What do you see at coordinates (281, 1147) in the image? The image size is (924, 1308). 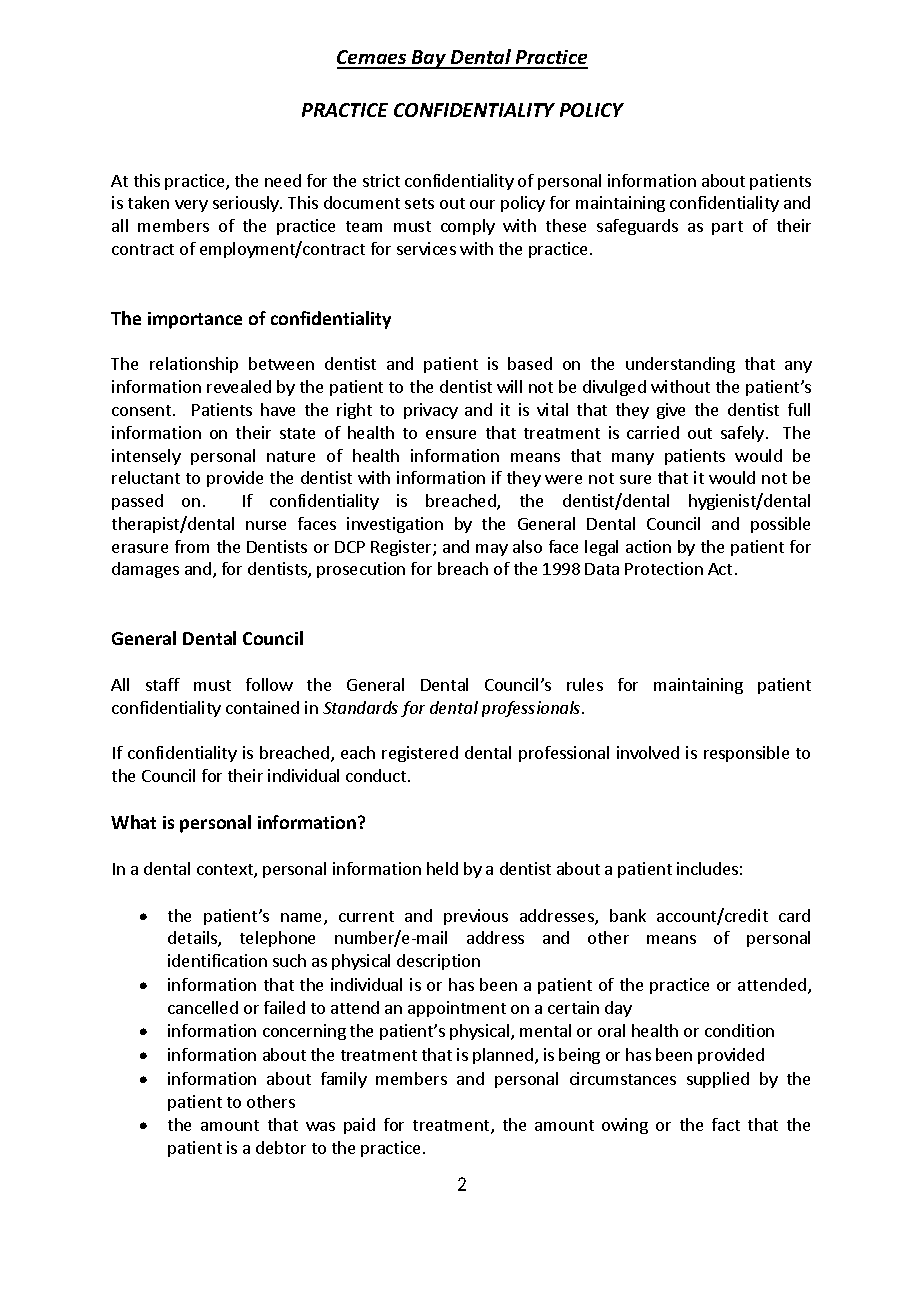 I see `debtor` at bounding box center [281, 1147].
